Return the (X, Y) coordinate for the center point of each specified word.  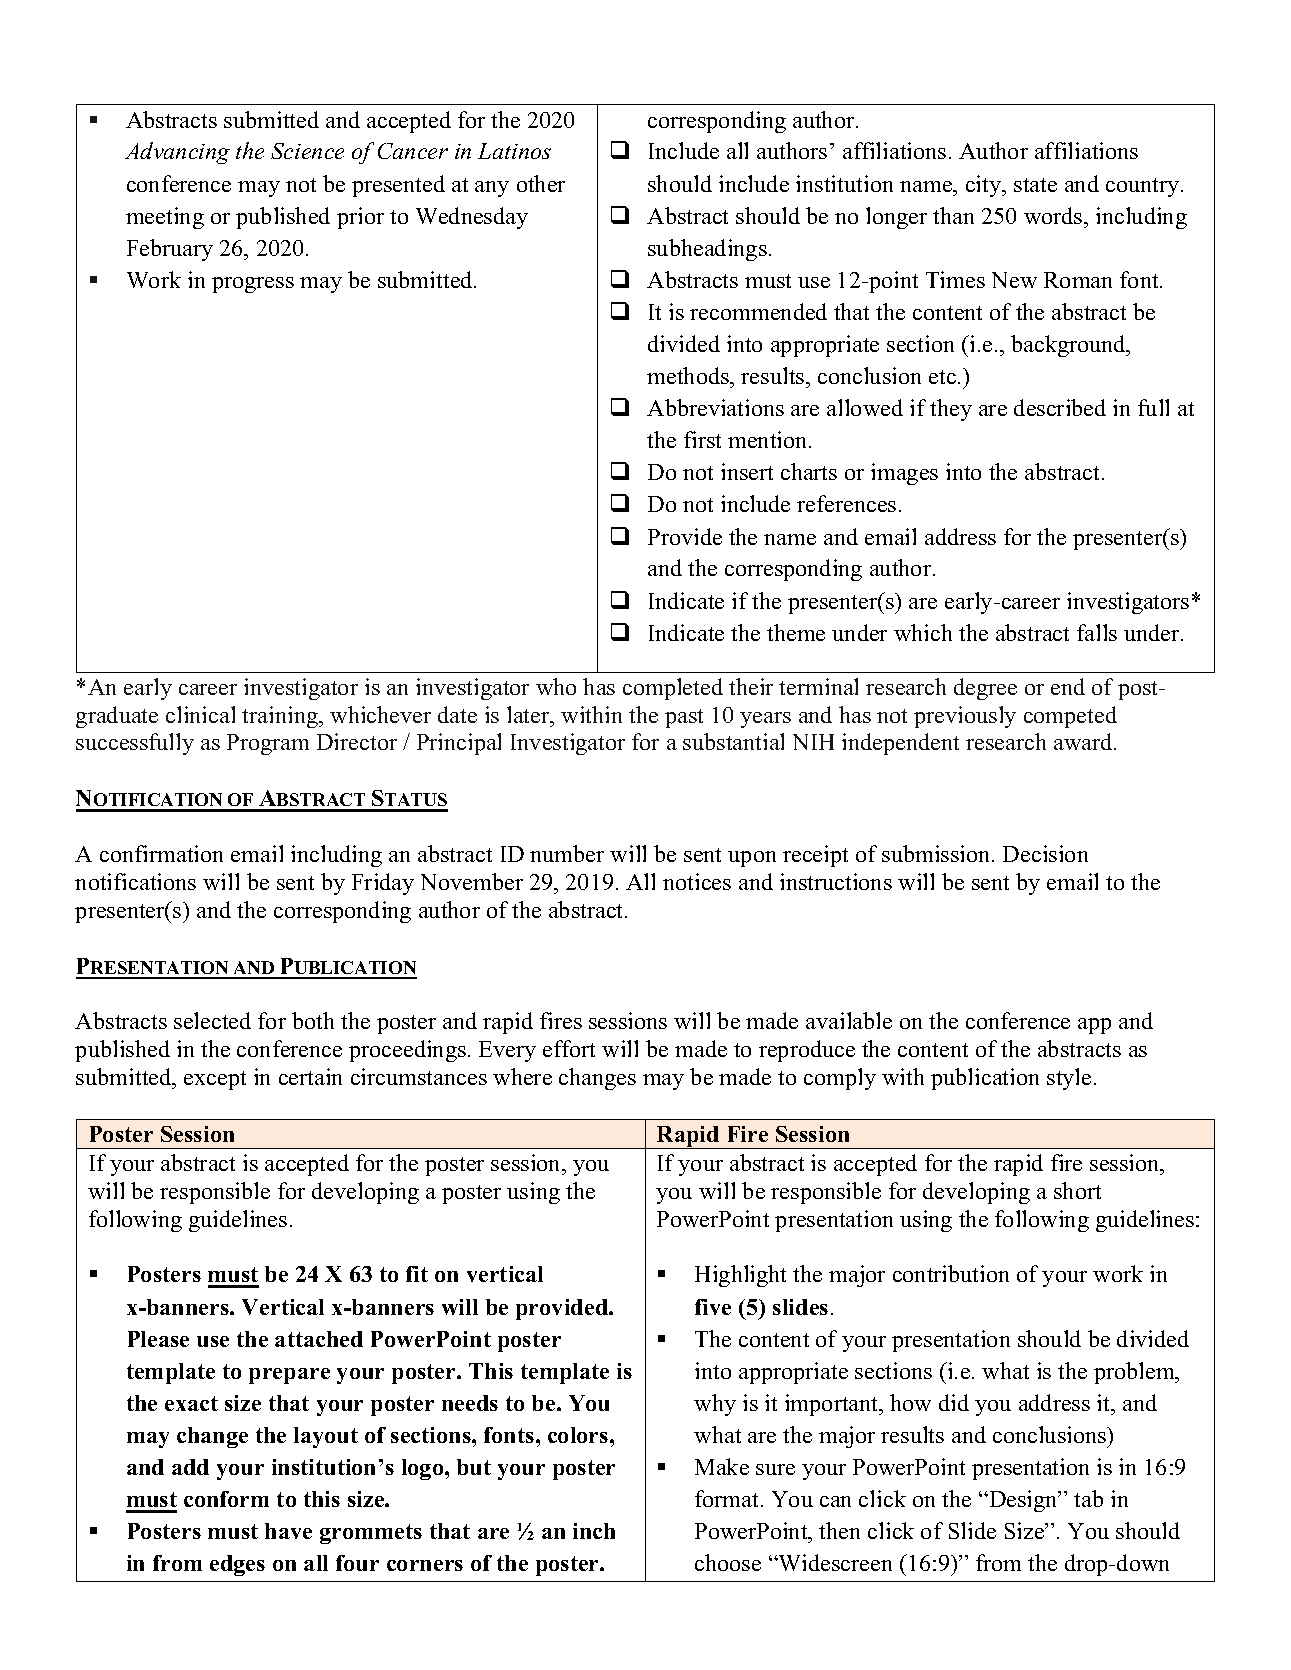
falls (1097, 632)
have (288, 1531)
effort (569, 1048)
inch (594, 1531)
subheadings (707, 250)
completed (673, 689)
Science (307, 151)
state (1035, 185)
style (1069, 1079)
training (281, 717)
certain (310, 1076)
